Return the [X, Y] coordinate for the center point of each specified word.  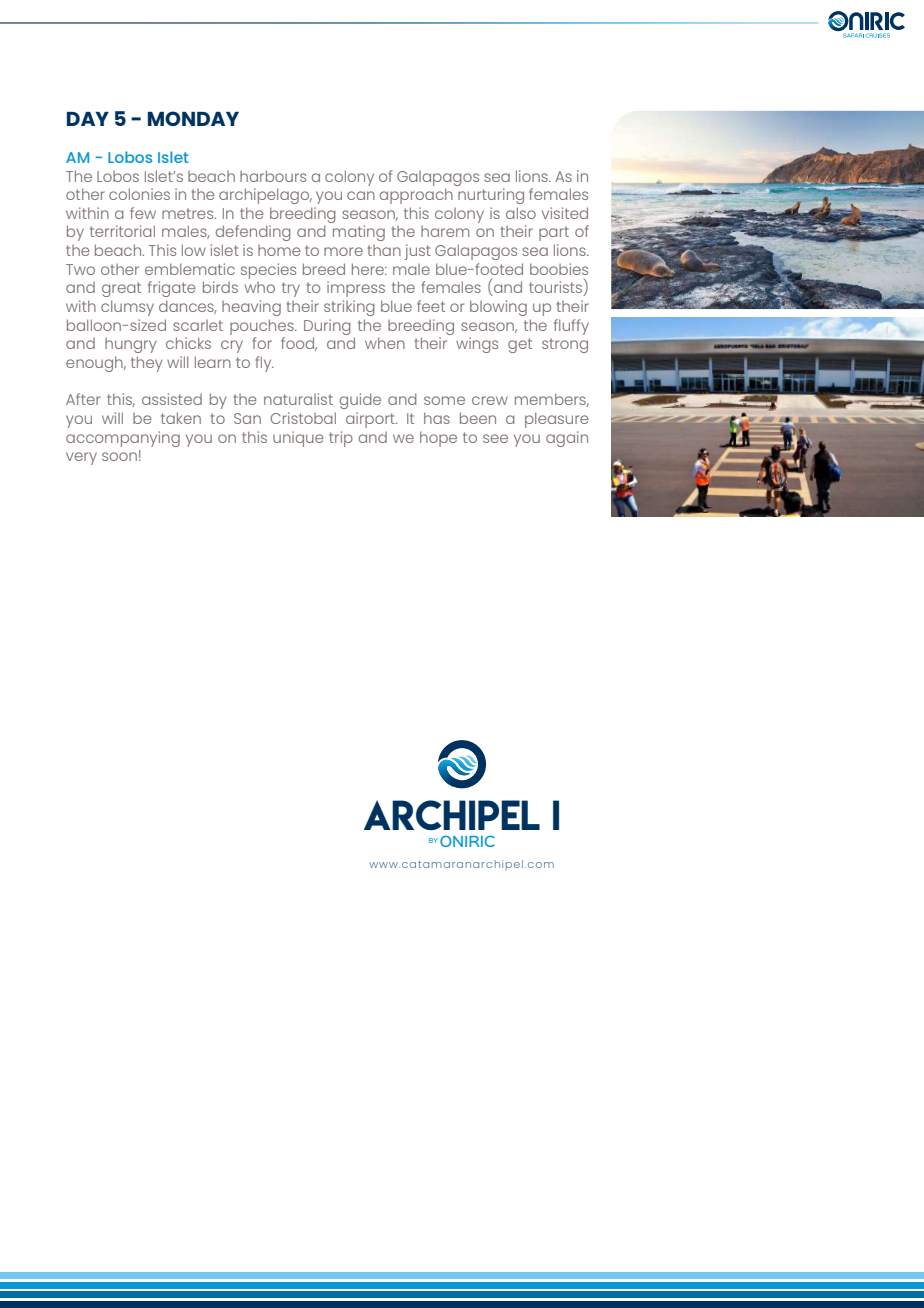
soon [119, 456]
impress [356, 289]
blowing [498, 308]
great [121, 289]
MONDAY [193, 118]
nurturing [491, 196]
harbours [273, 176]
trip [341, 439]
